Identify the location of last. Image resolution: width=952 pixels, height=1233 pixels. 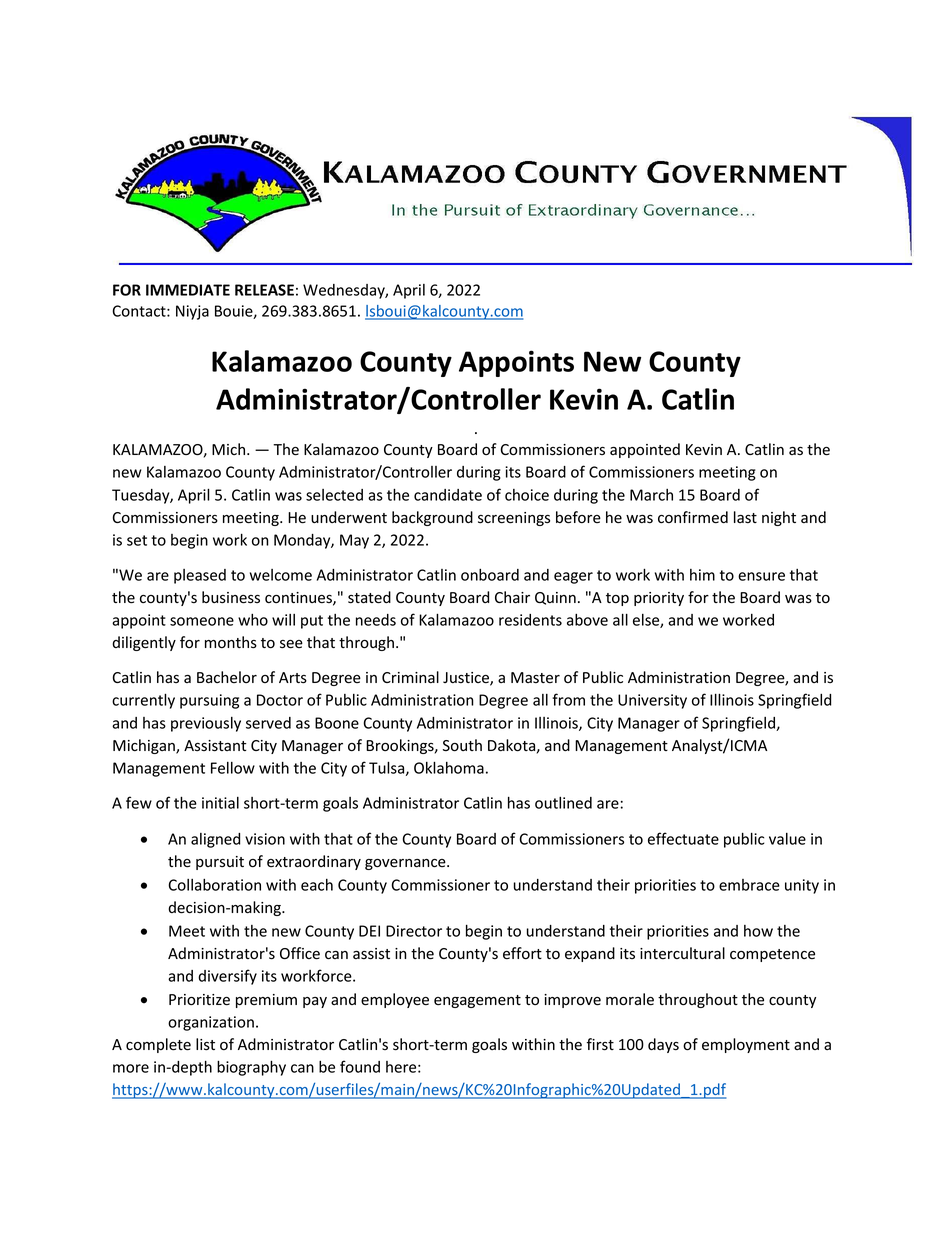
(745, 517).
